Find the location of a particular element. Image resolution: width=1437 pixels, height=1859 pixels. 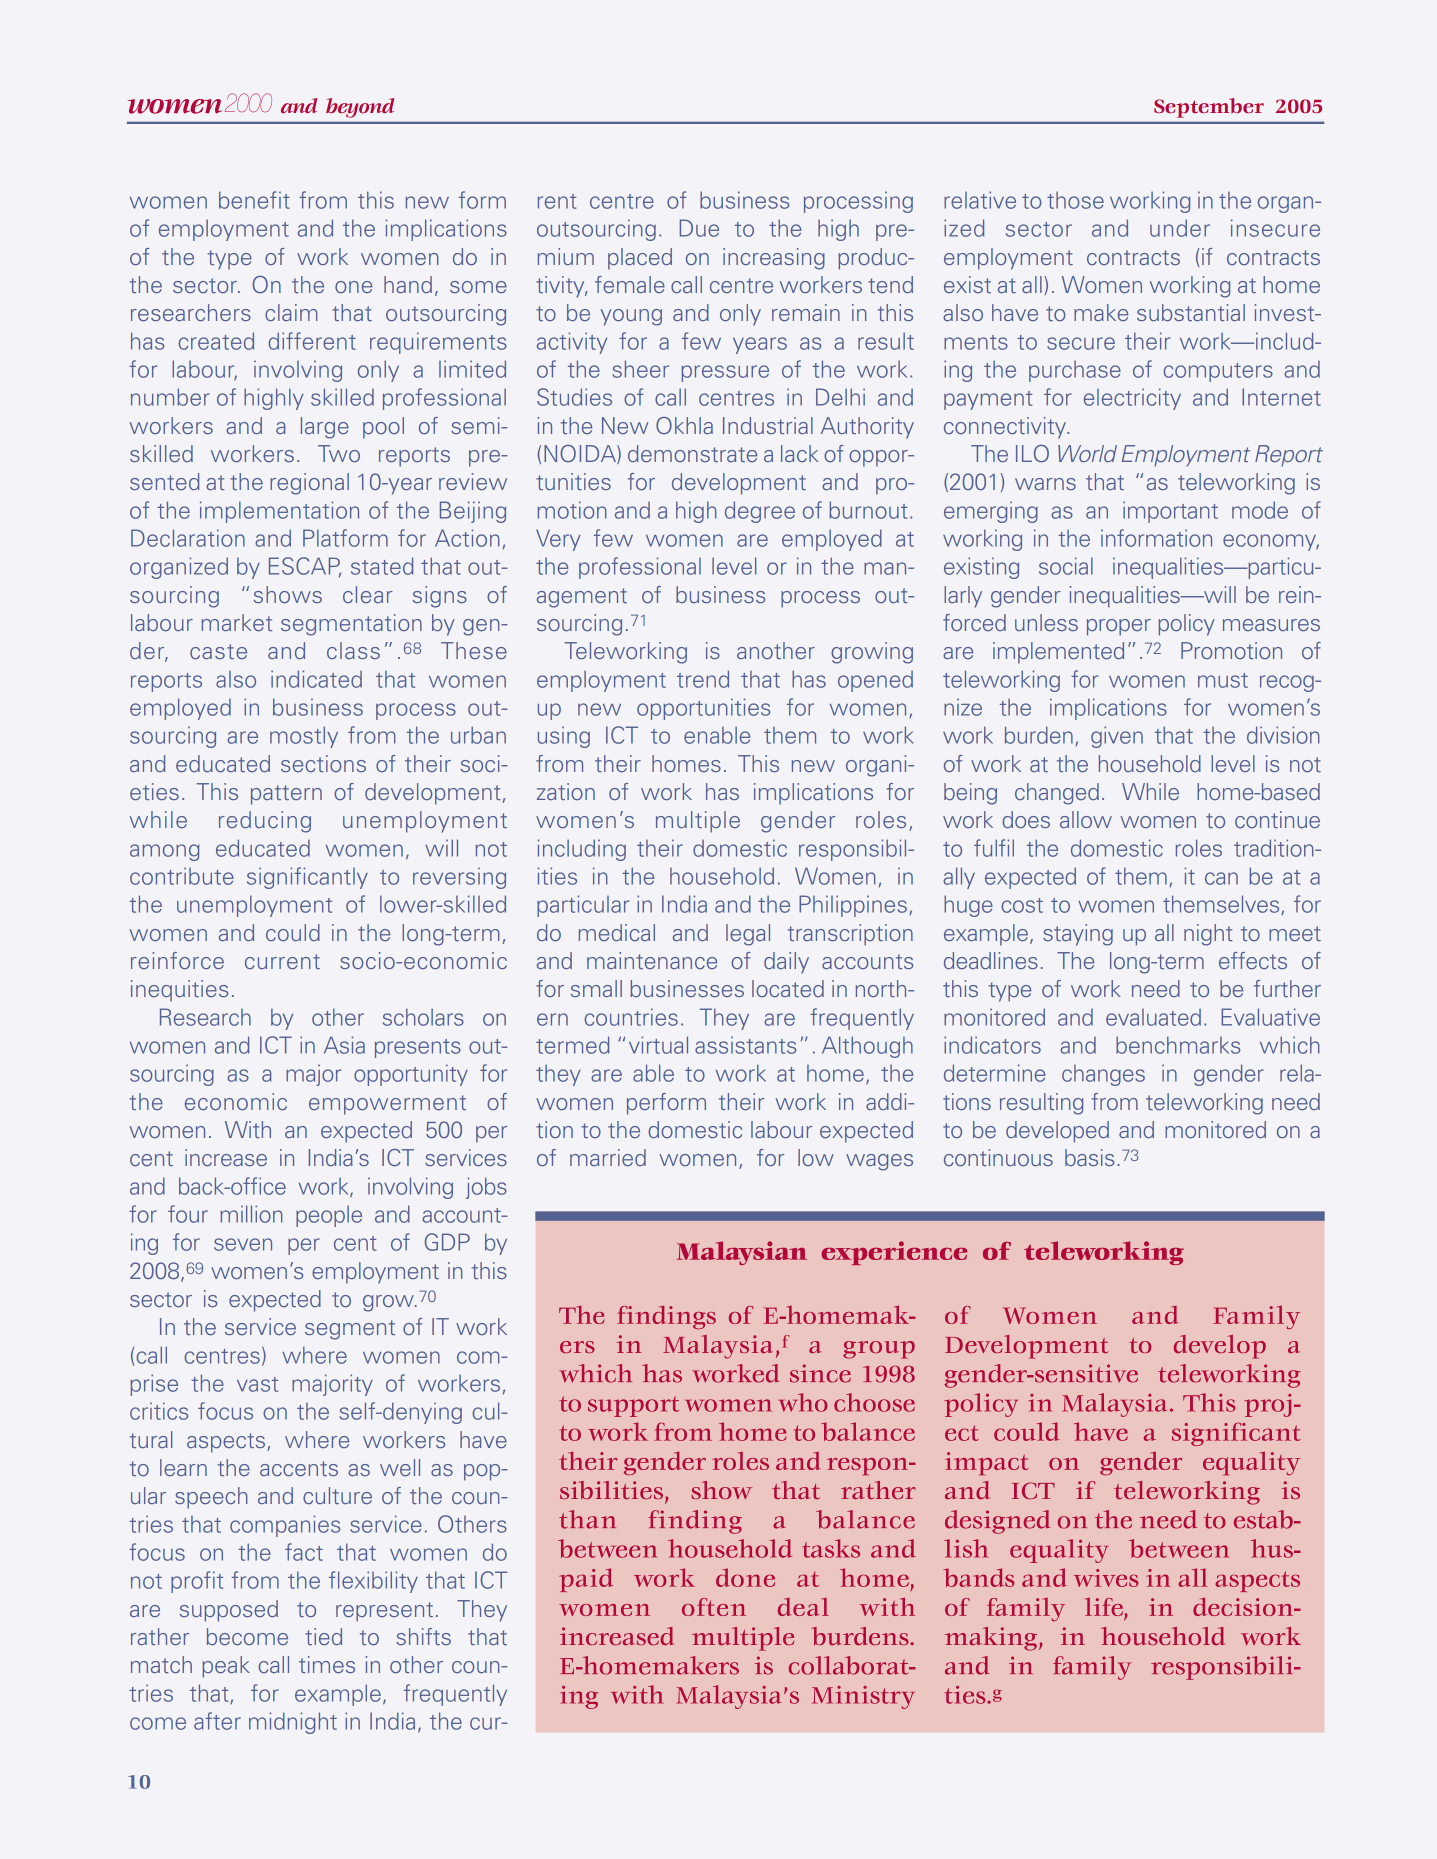

continuous is located at coordinates (998, 1157).
